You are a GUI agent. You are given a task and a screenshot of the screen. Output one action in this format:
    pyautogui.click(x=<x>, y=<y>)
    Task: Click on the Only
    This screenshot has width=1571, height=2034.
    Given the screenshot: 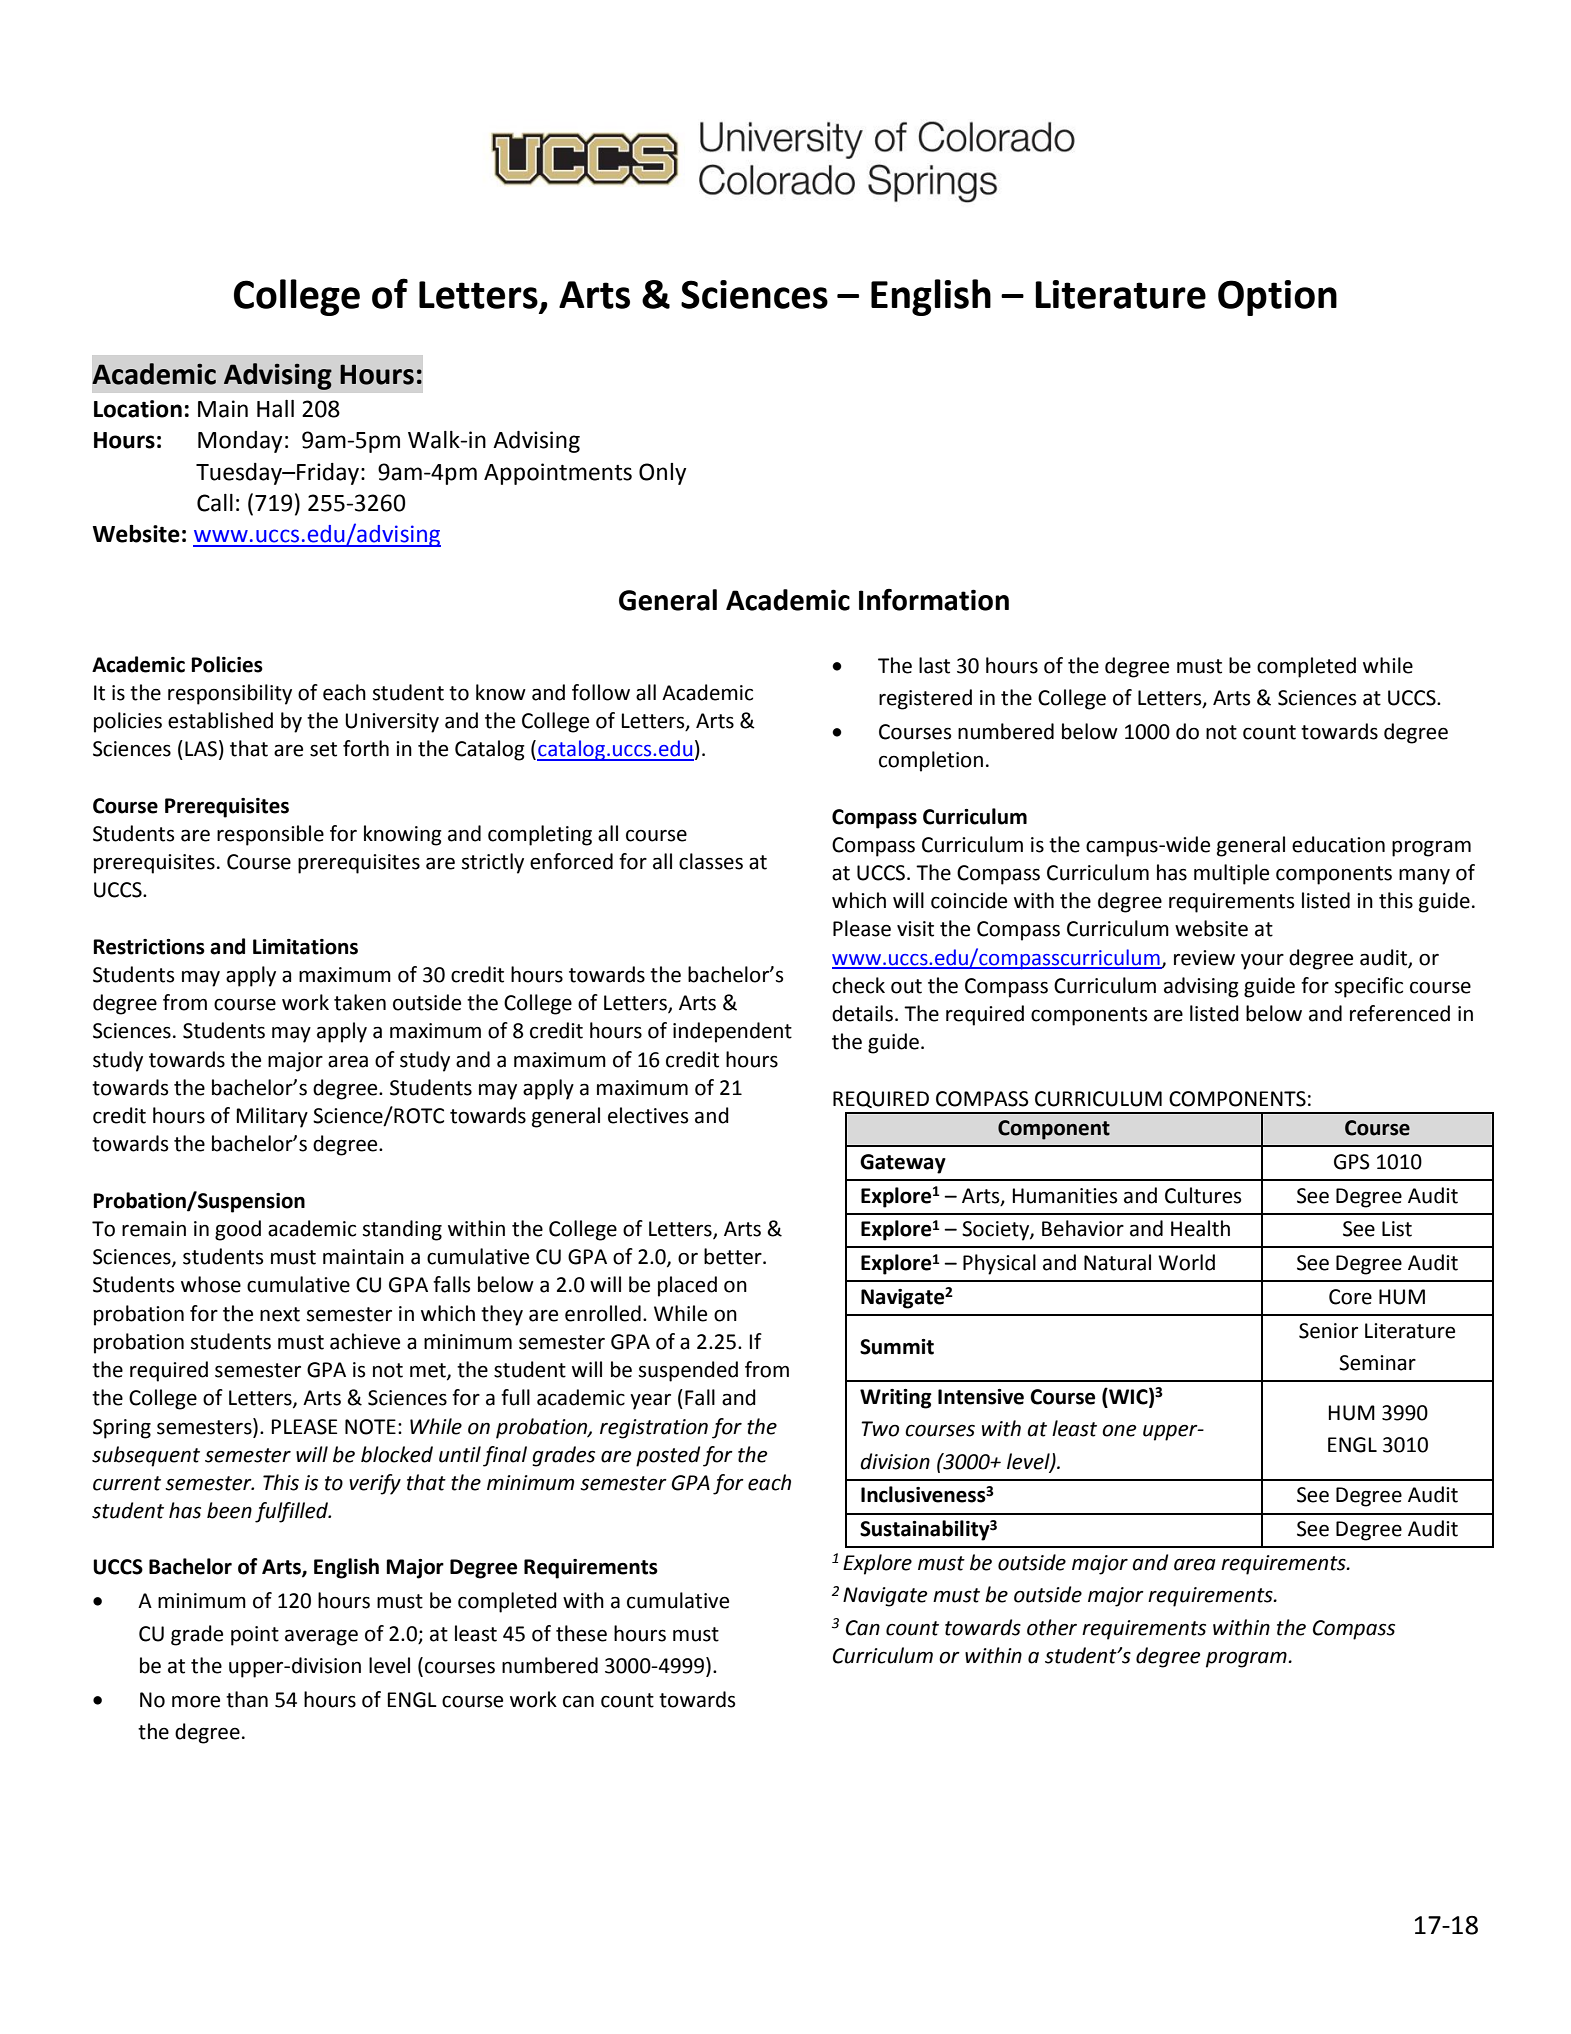 What is the action you would take?
    pyautogui.click(x=662, y=474)
